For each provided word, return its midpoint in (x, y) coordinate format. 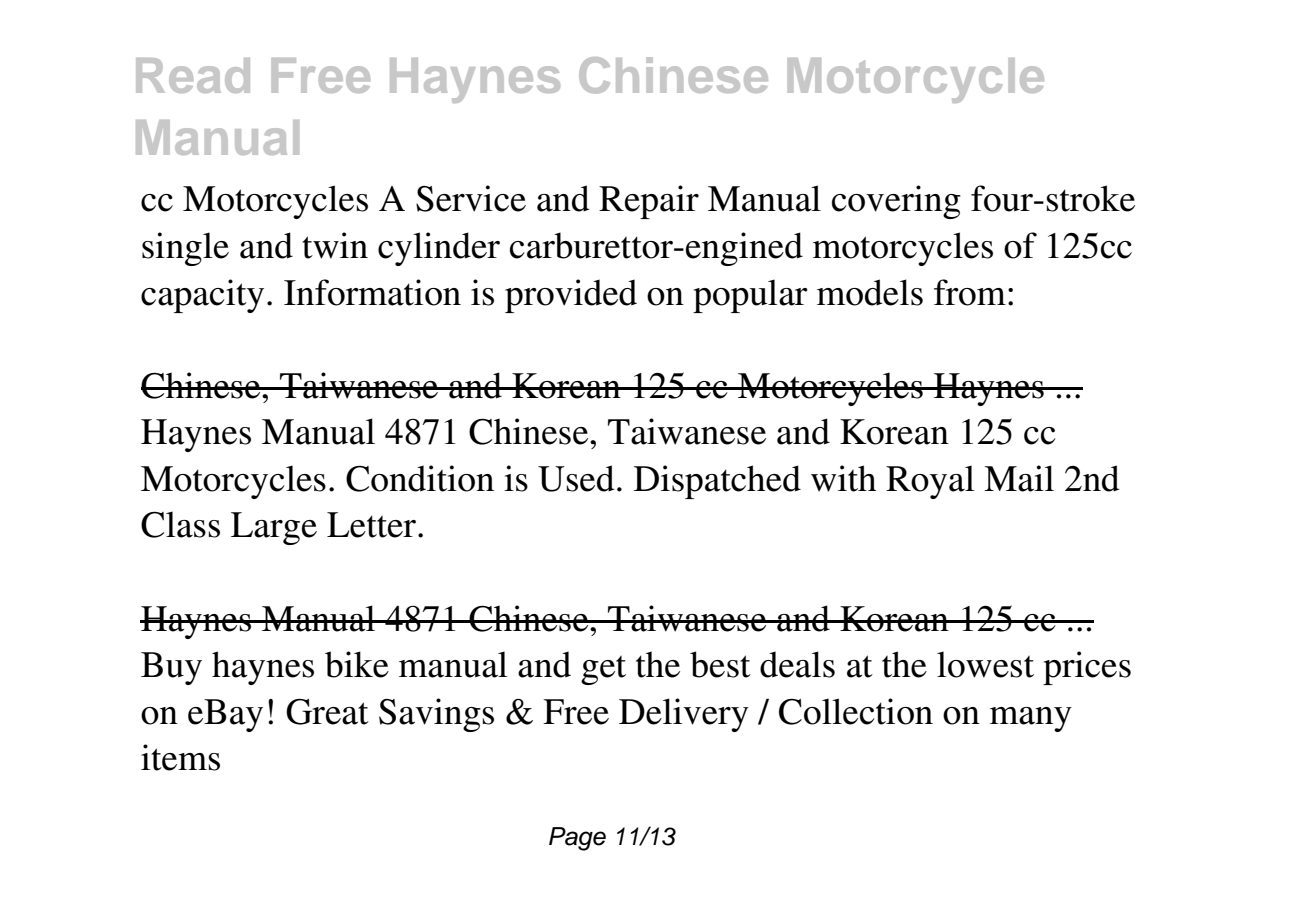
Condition (420, 478)
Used (576, 478)
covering (896, 202)
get (603, 670)
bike (357, 664)
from (970, 292)
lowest (985, 664)
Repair (649, 202)
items (180, 757)
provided (571, 296)
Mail (1019, 478)
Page (577, 839)
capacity (202, 296)
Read (193, 75)
